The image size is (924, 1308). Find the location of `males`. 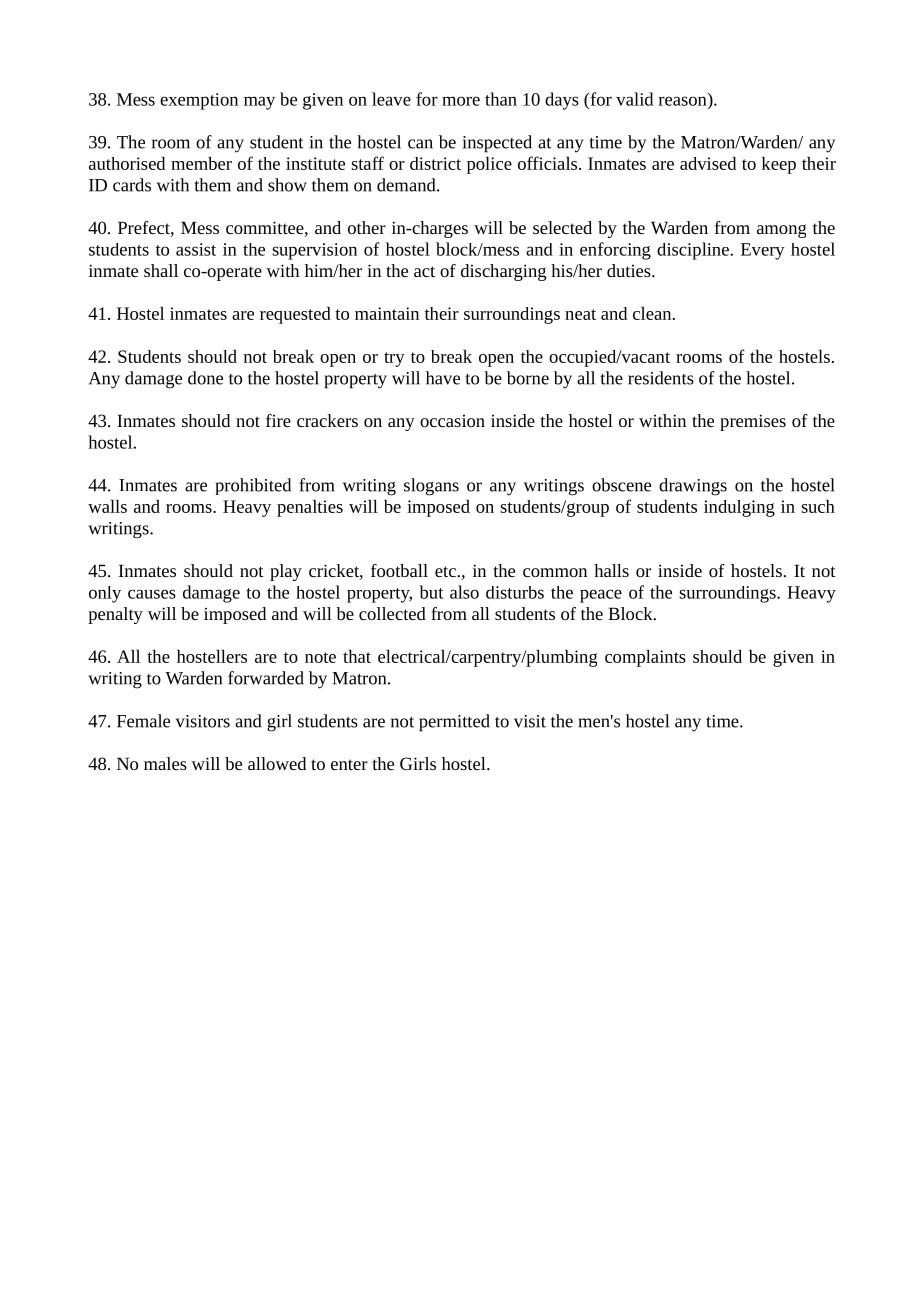

males is located at coordinates (165, 763).
